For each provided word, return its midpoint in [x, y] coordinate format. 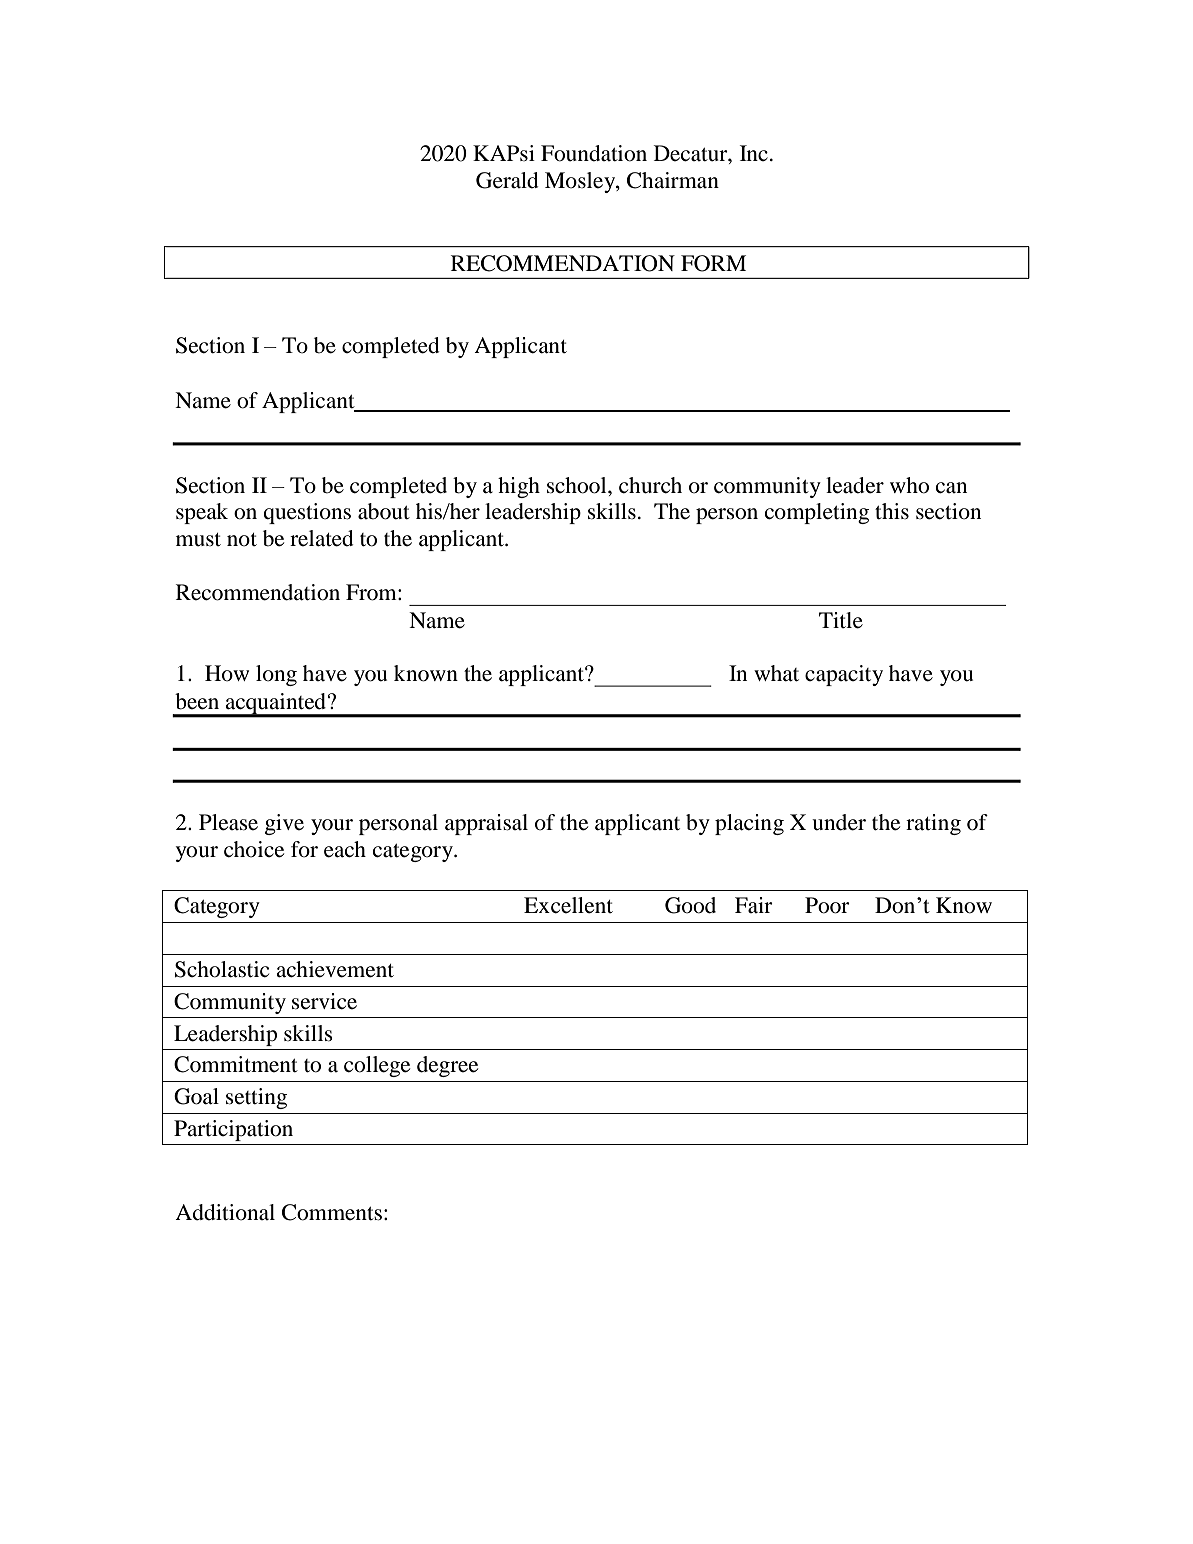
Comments [332, 1212]
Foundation [594, 153]
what [776, 673]
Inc [754, 153]
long [276, 675]
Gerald [507, 180]
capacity [844, 675]
